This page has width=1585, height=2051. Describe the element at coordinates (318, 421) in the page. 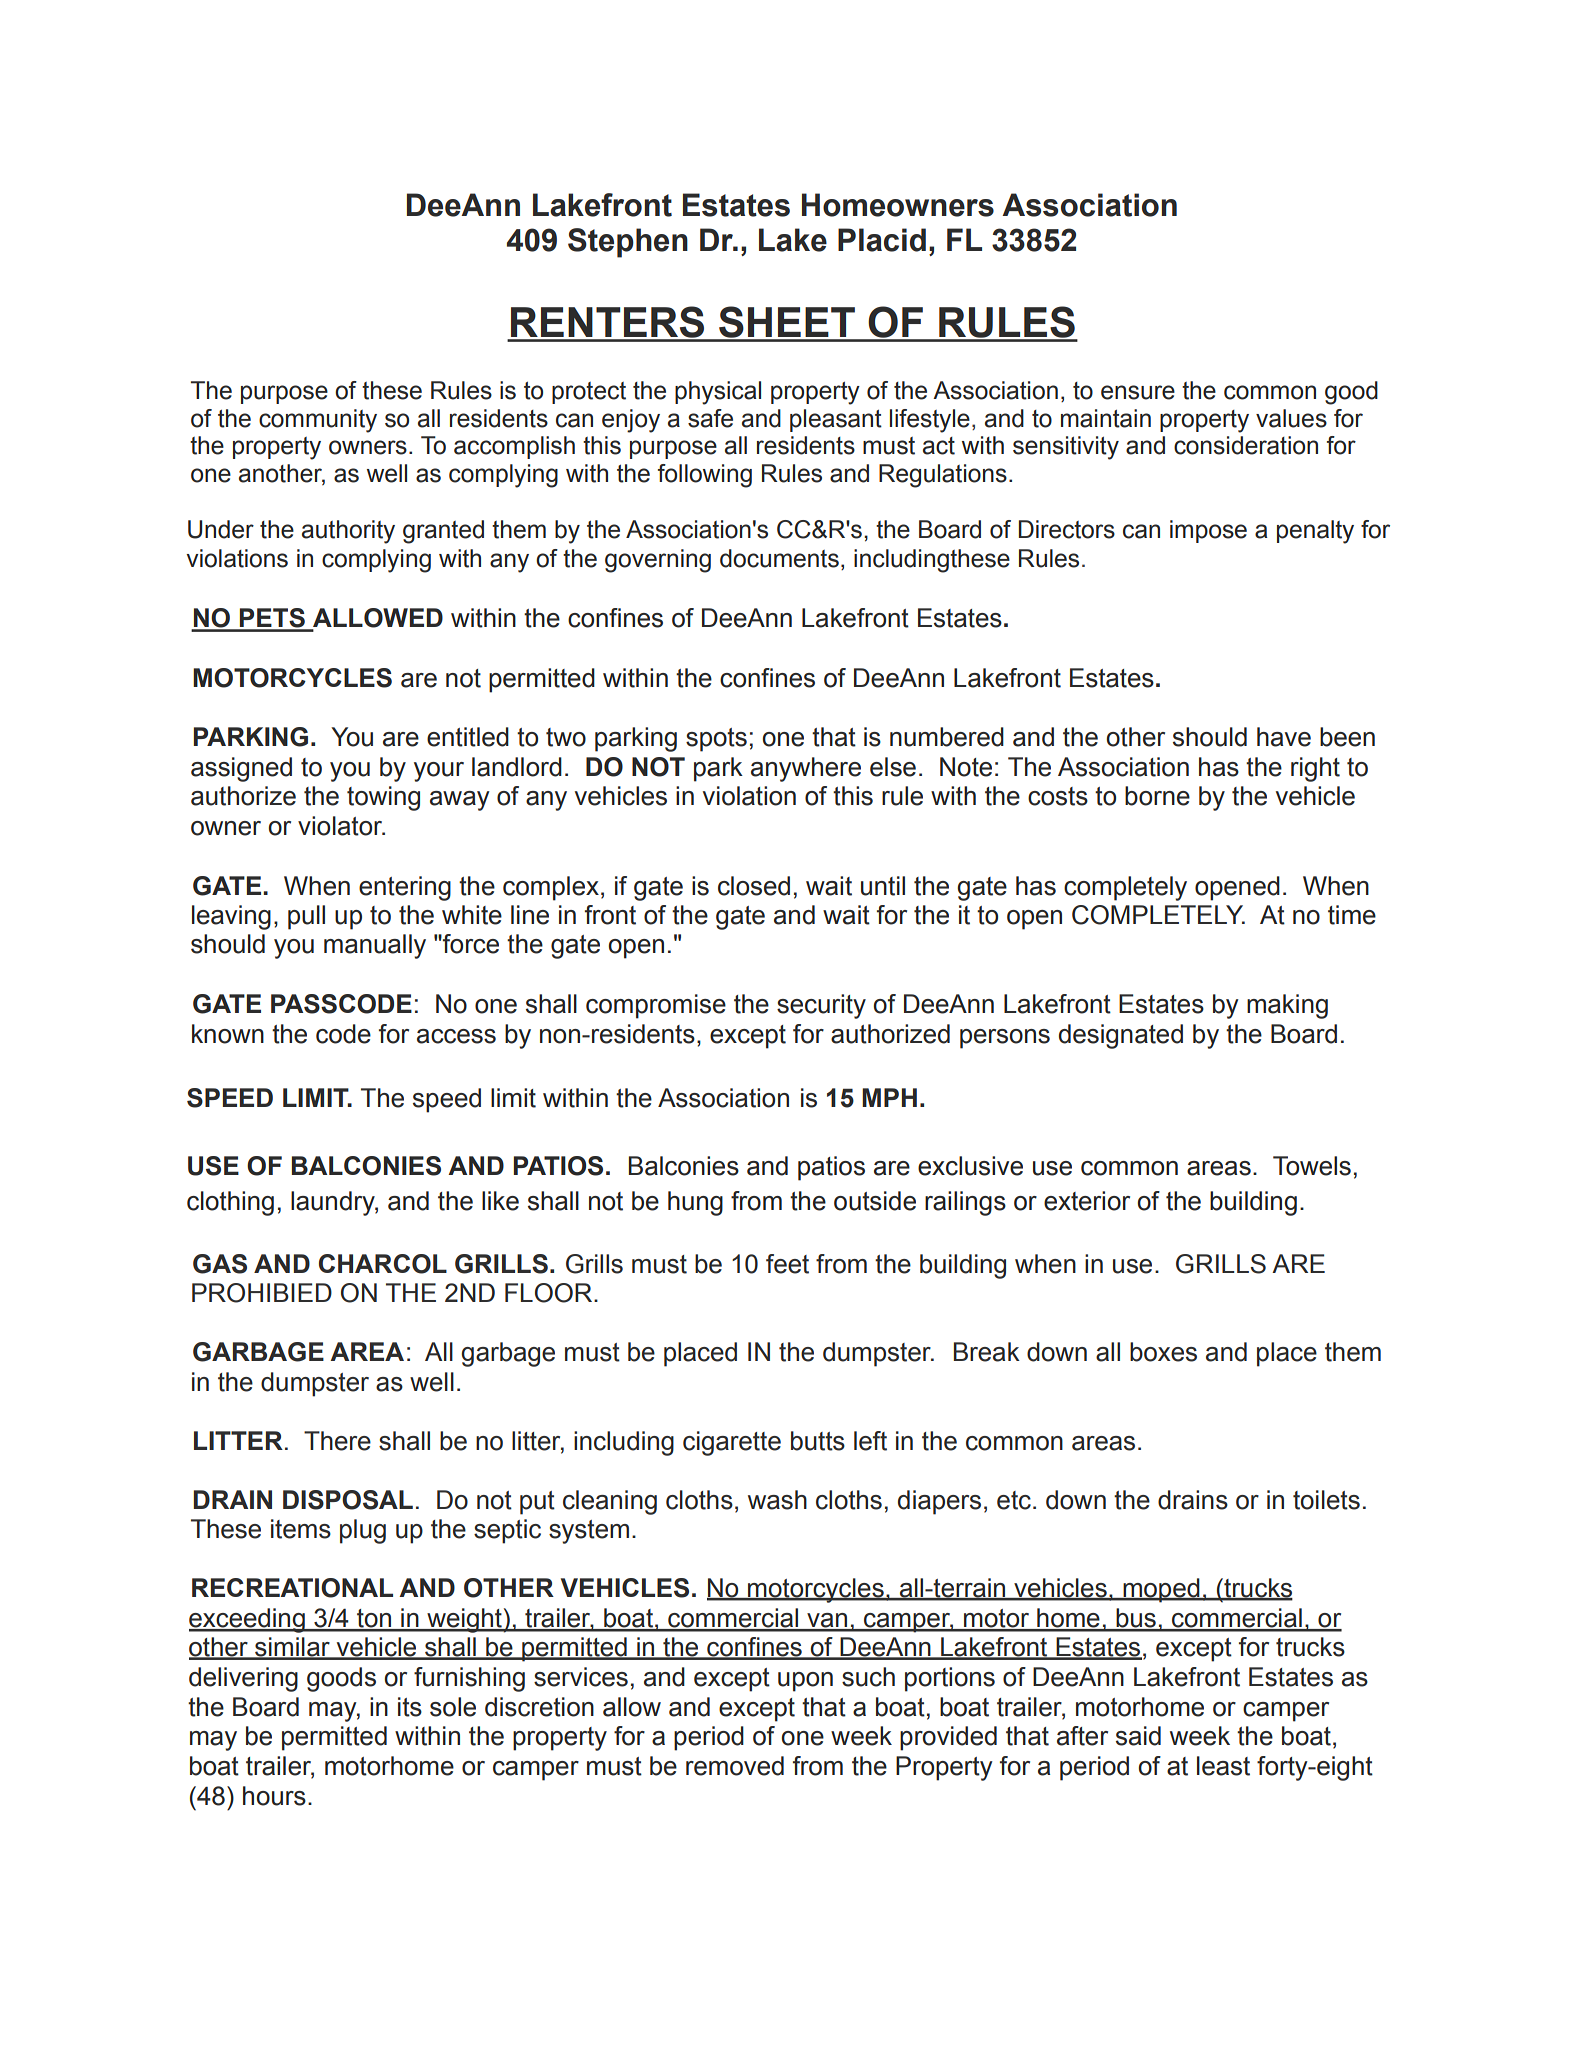

I see `community` at that location.
